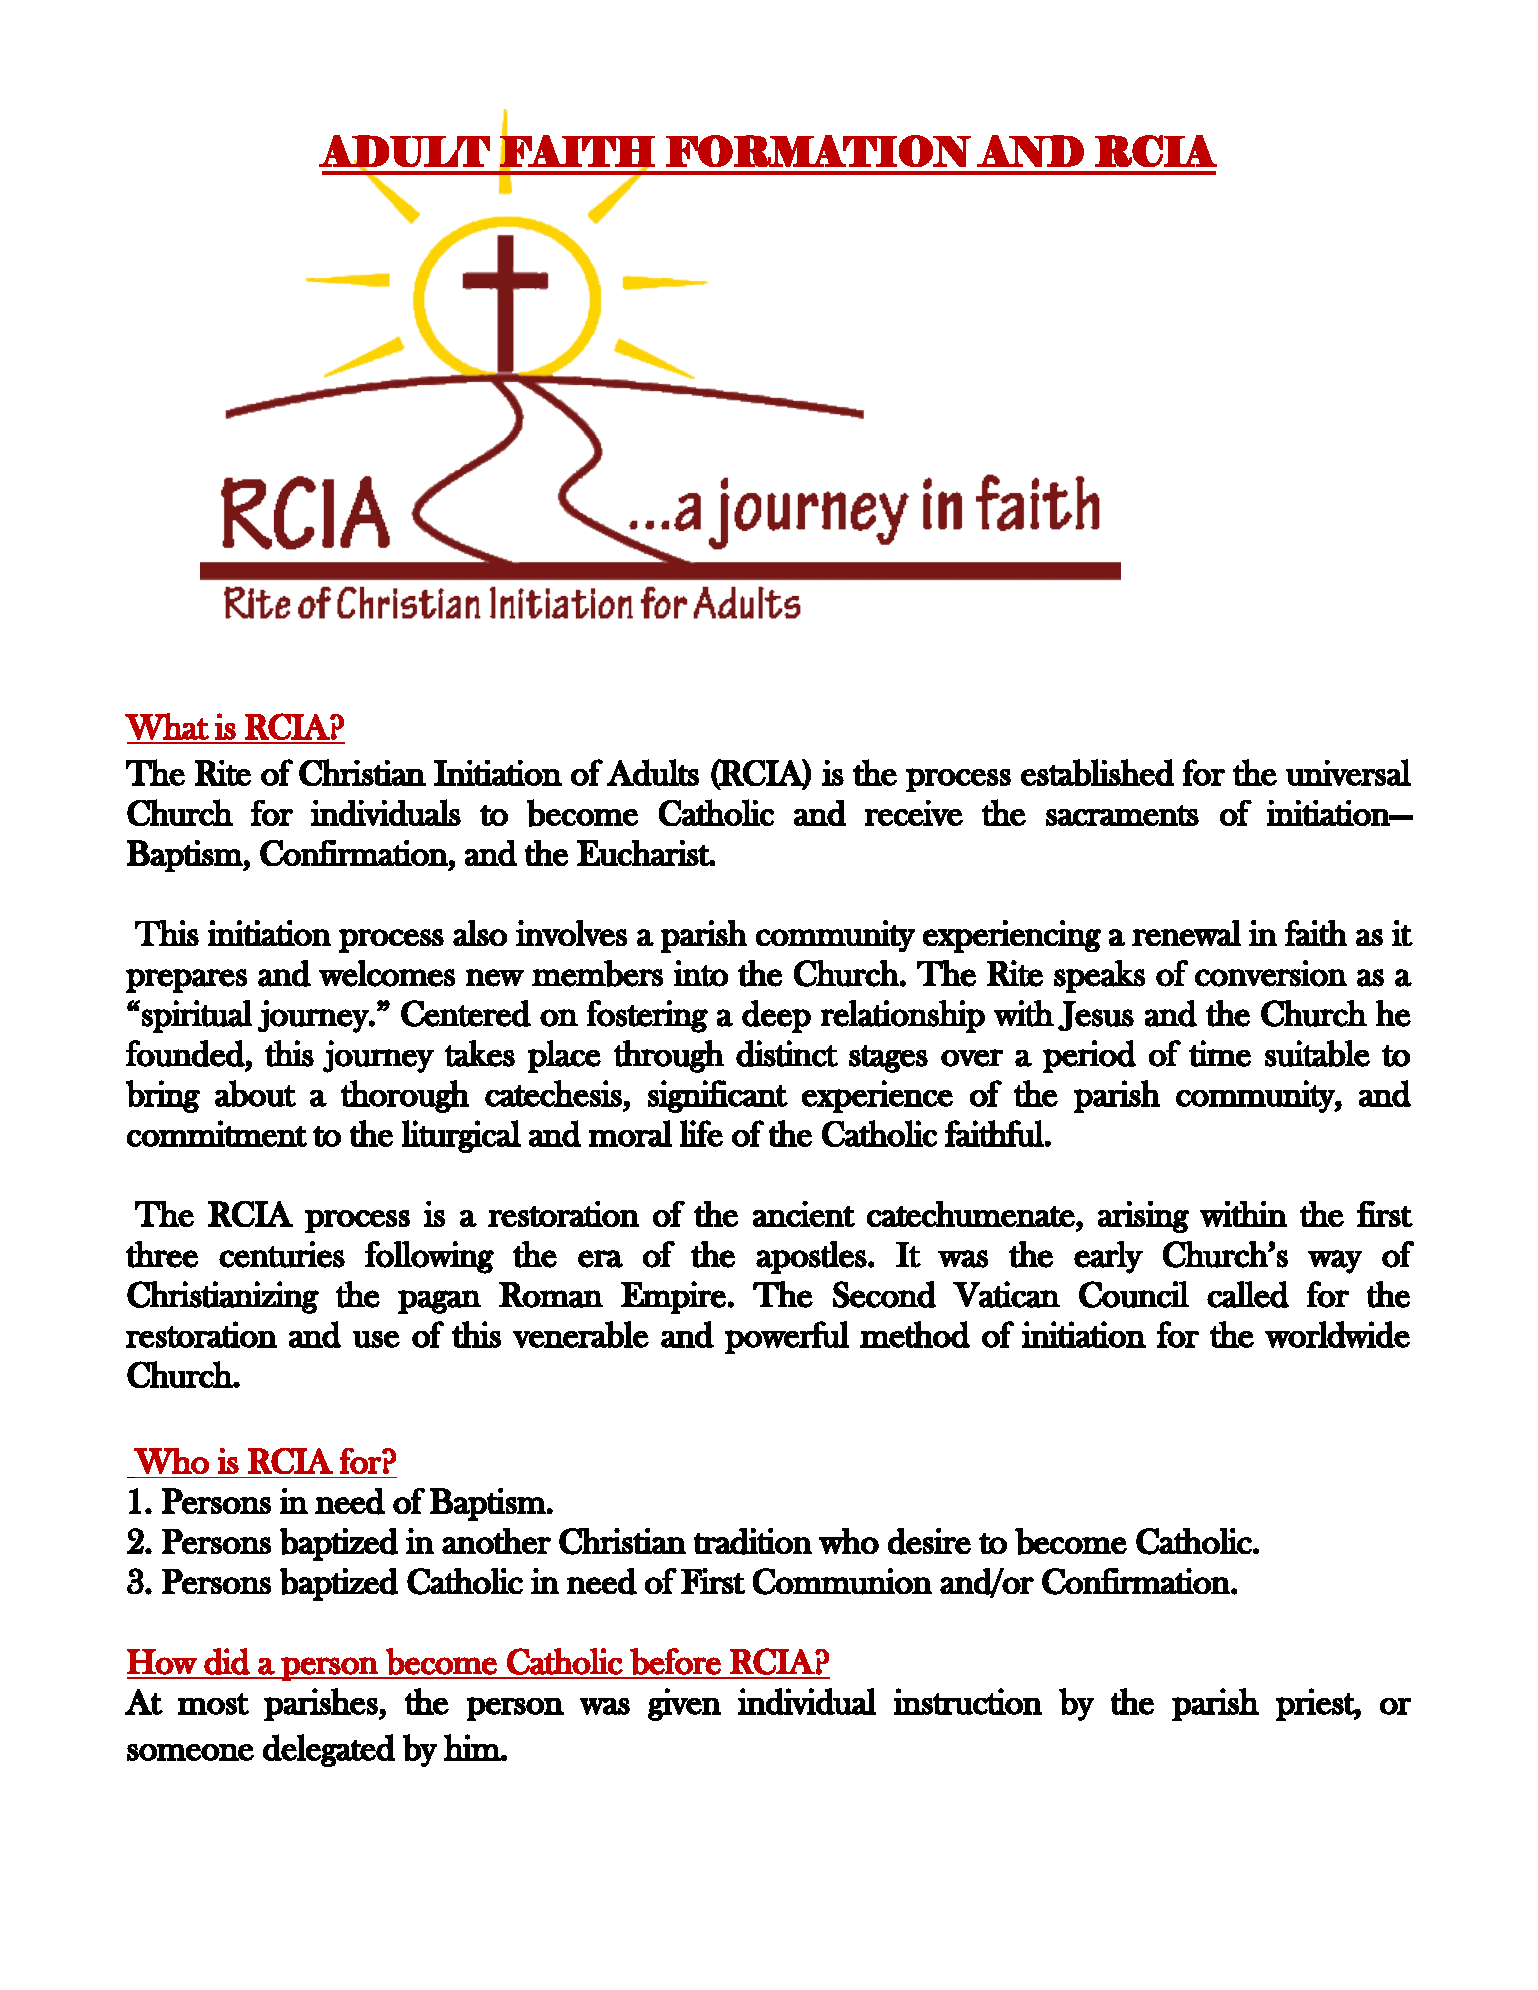  What do you see at coordinates (1348, 772) in the page?
I see `universal` at bounding box center [1348, 772].
